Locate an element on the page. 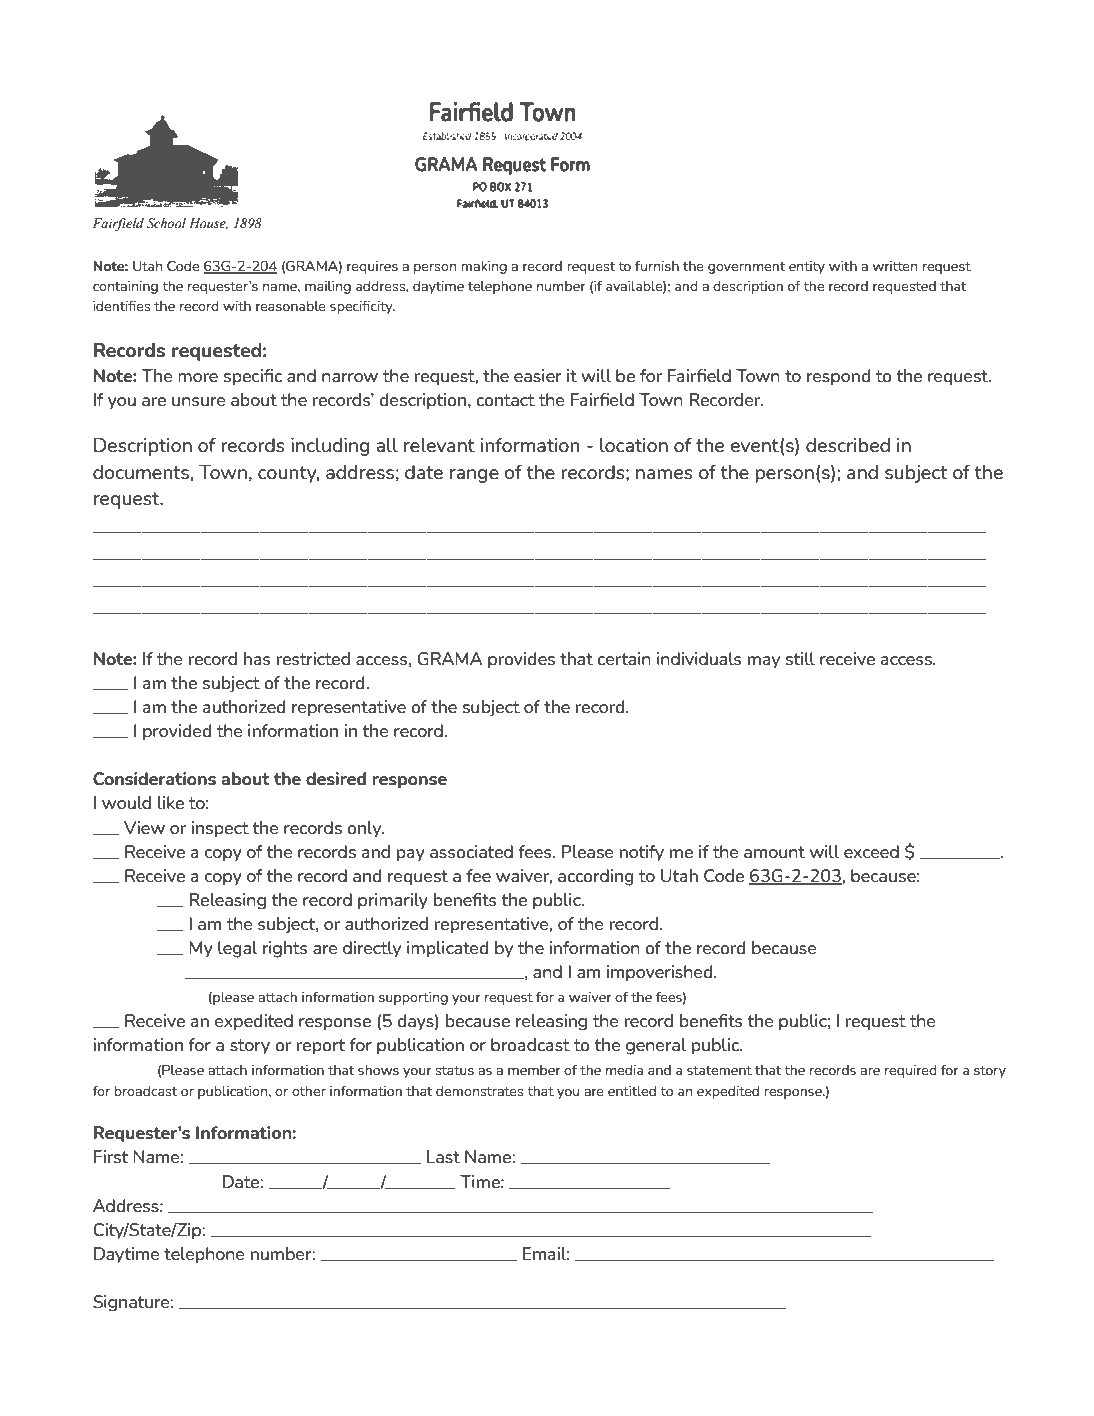  contact is located at coordinates (505, 400).
